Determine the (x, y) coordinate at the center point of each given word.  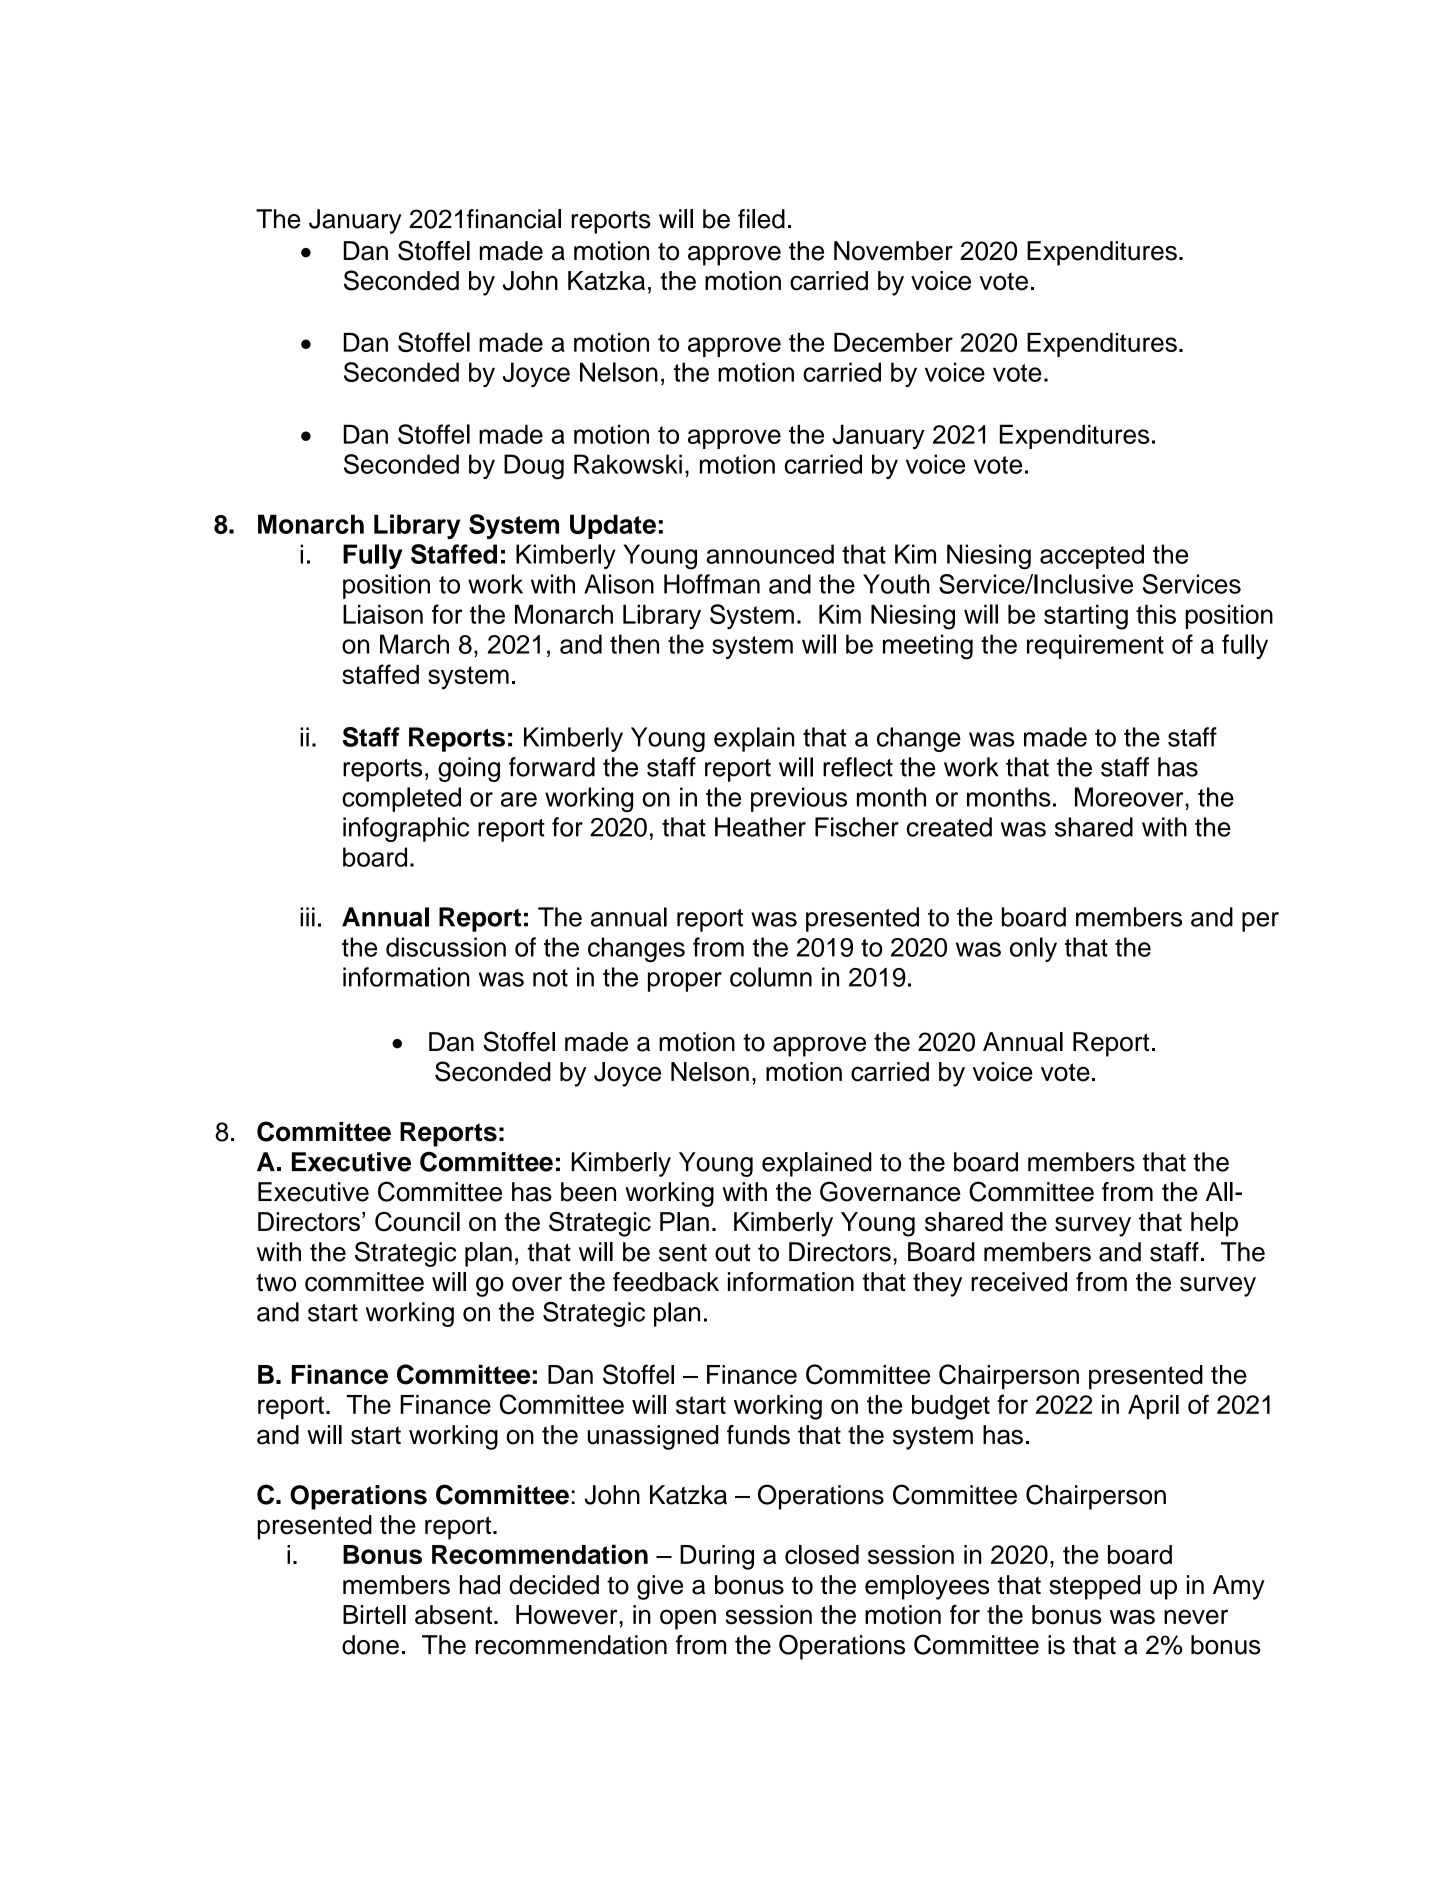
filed (761, 219)
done (370, 1645)
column (771, 977)
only (1033, 949)
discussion (446, 947)
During (717, 1557)
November (893, 251)
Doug (534, 467)
